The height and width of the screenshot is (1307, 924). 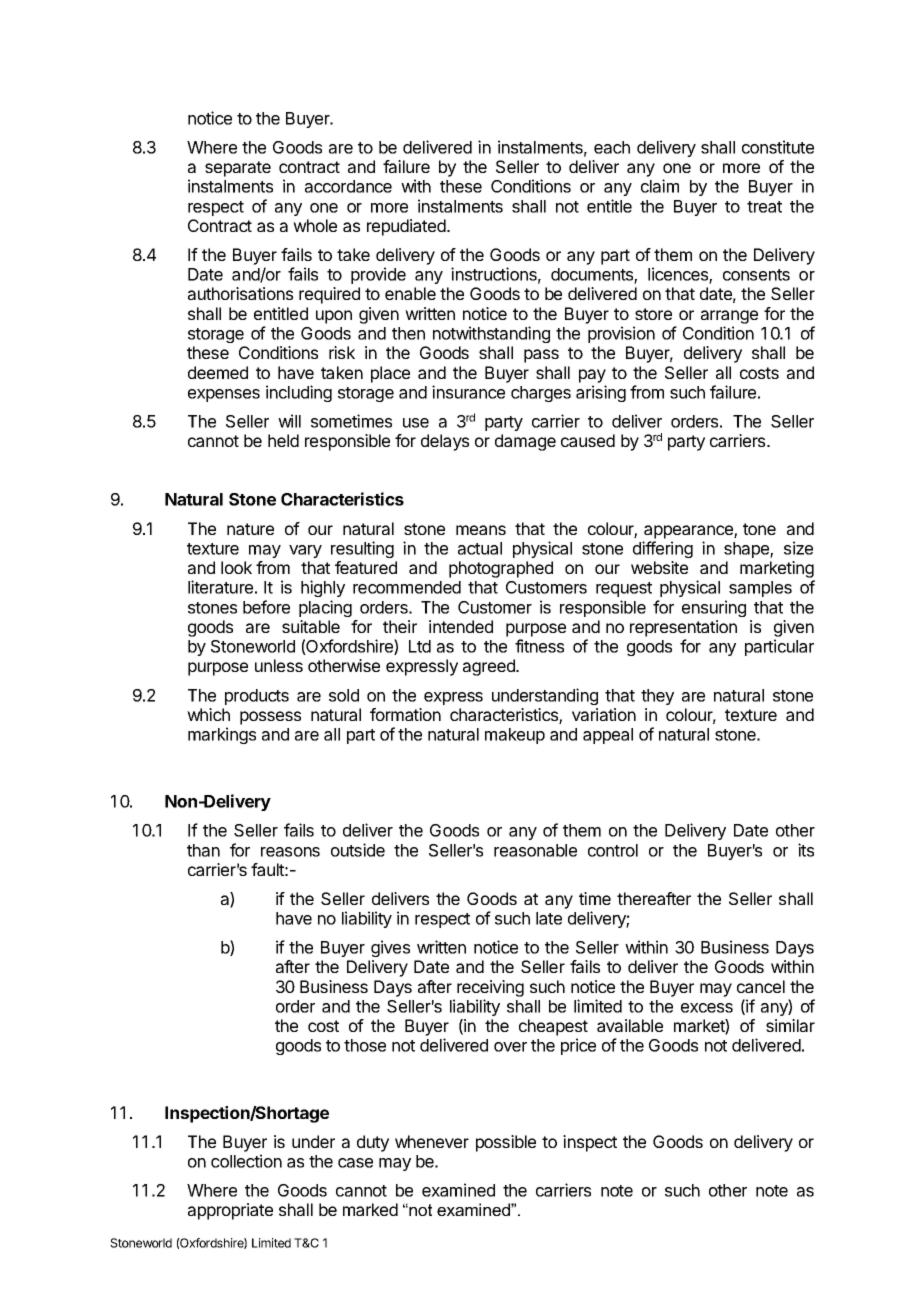 I want to click on separate, so click(x=238, y=169).
